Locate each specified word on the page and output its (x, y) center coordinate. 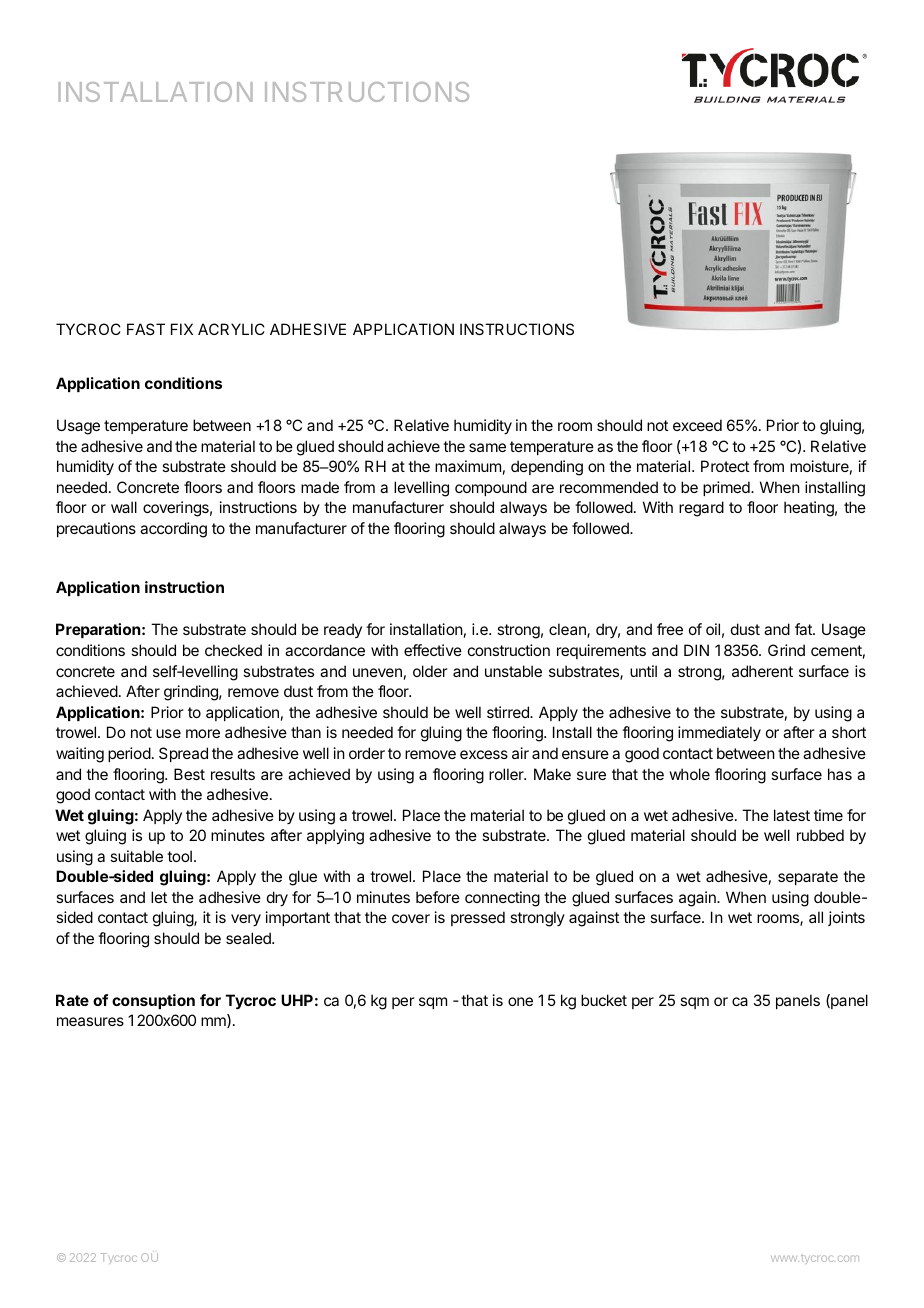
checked (233, 650)
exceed (697, 425)
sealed (249, 938)
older (430, 671)
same (487, 447)
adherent (762, 671)
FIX (182, 329)
